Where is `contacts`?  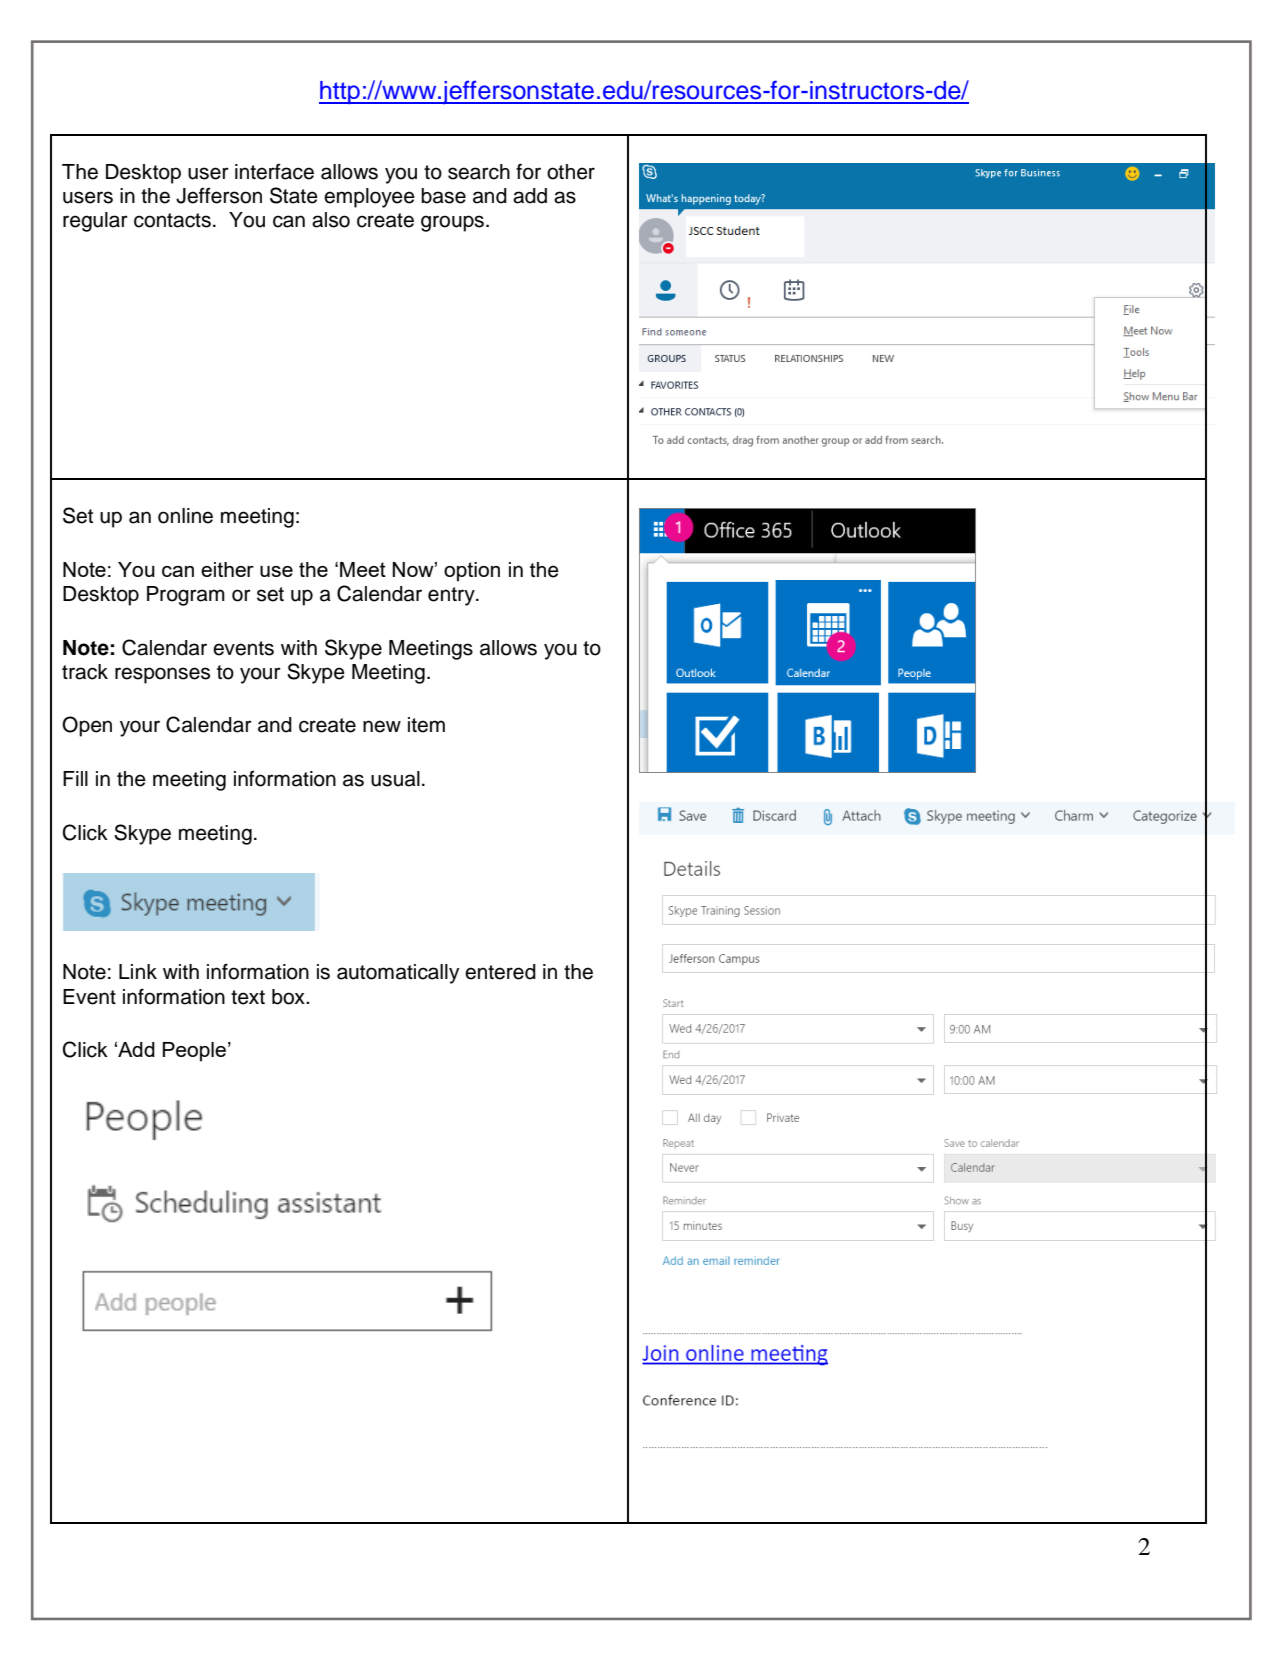 contacts is located at coordinates (172, 220).
